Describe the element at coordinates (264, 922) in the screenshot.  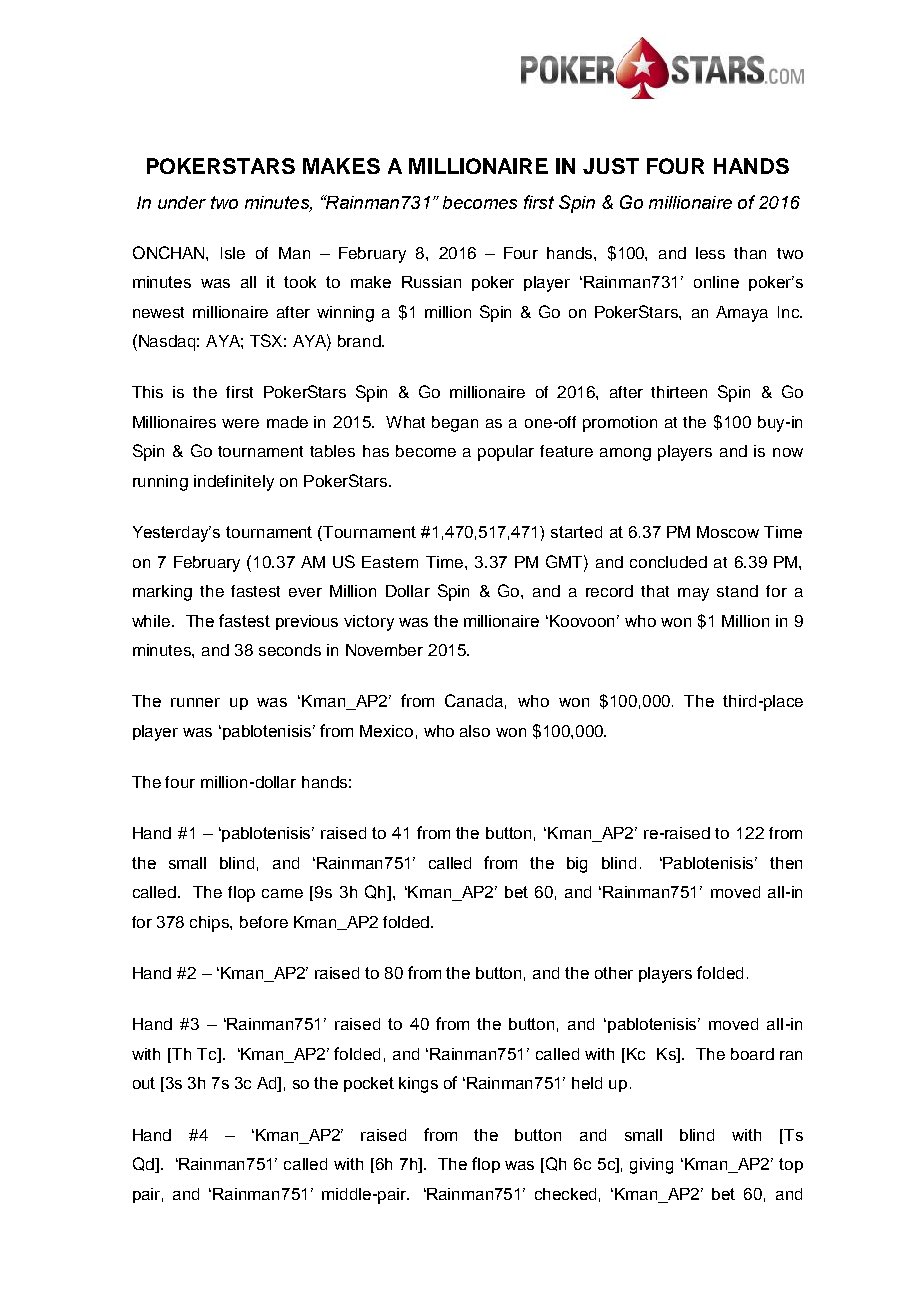
I see `before` at that location.
